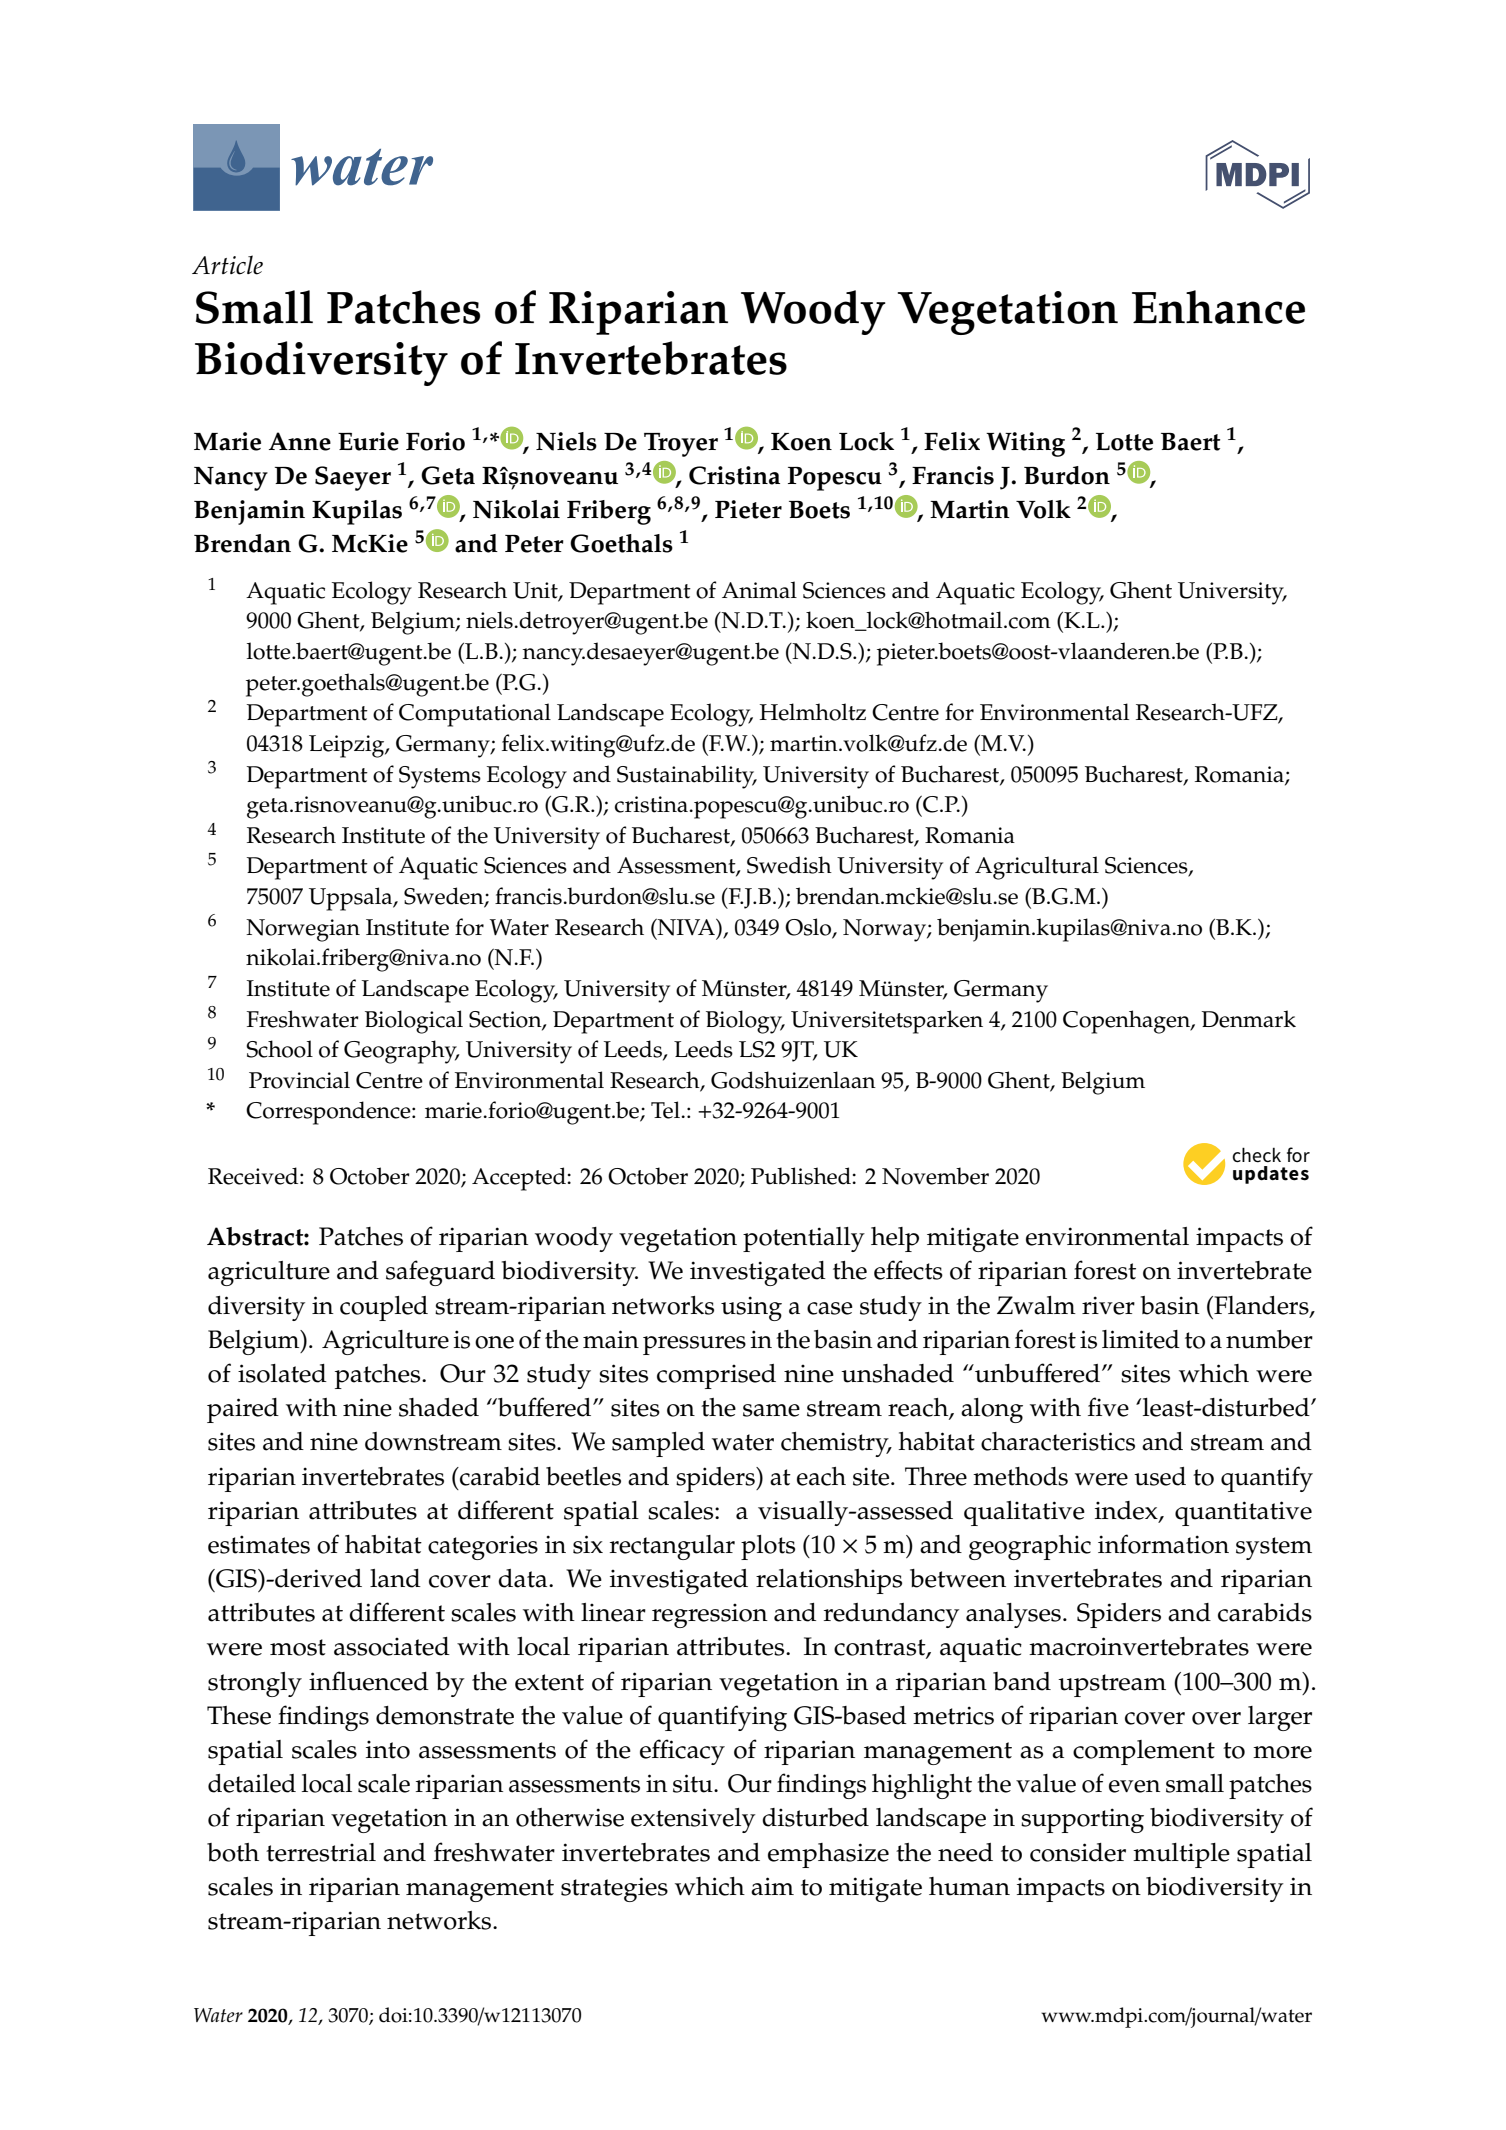 The width and height of the image is (1506, 2130). I want to click on terrestrial, so click(321, 1852).
